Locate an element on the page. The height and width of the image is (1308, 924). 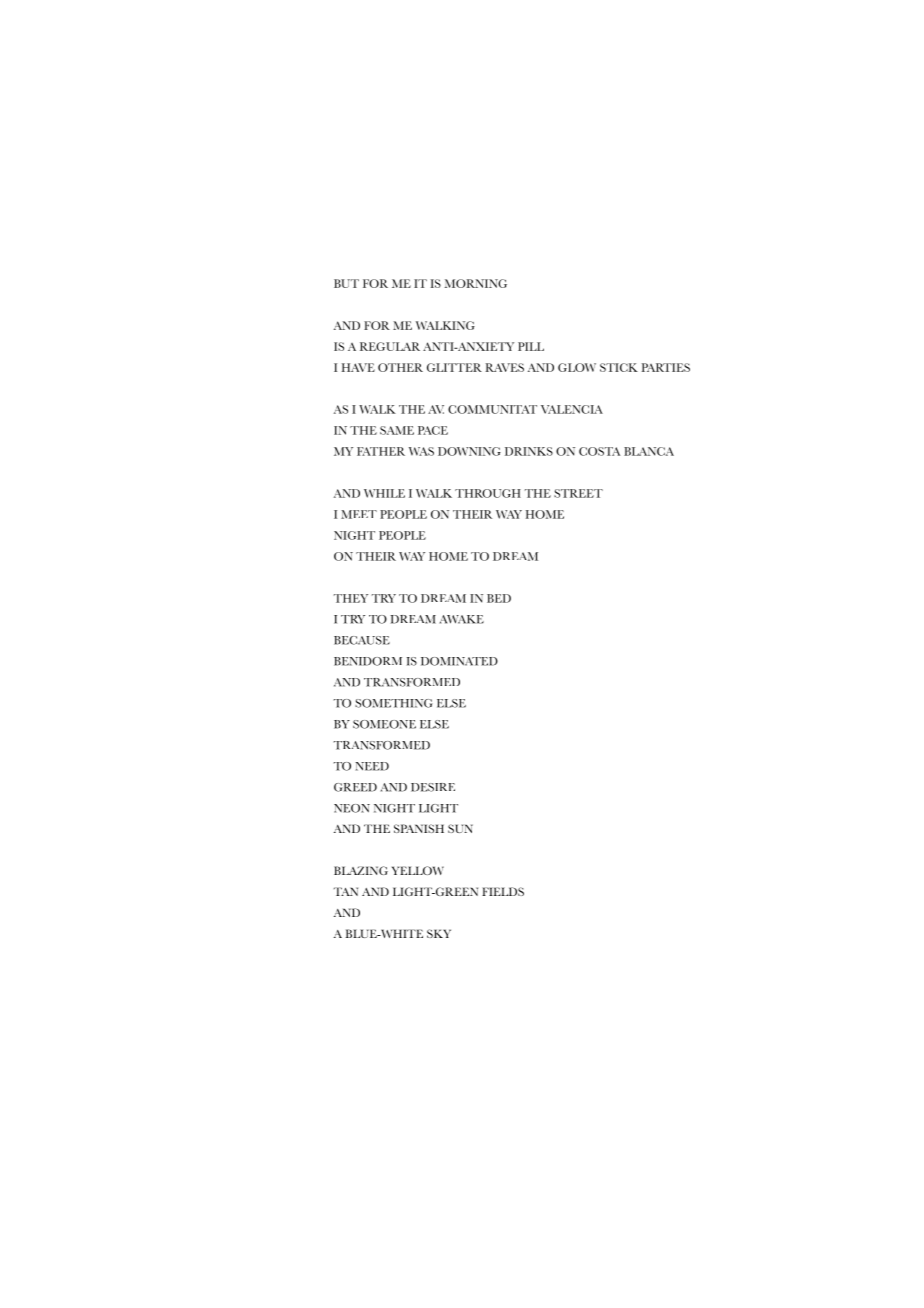
BUT is located at coordinates (346, 283).
